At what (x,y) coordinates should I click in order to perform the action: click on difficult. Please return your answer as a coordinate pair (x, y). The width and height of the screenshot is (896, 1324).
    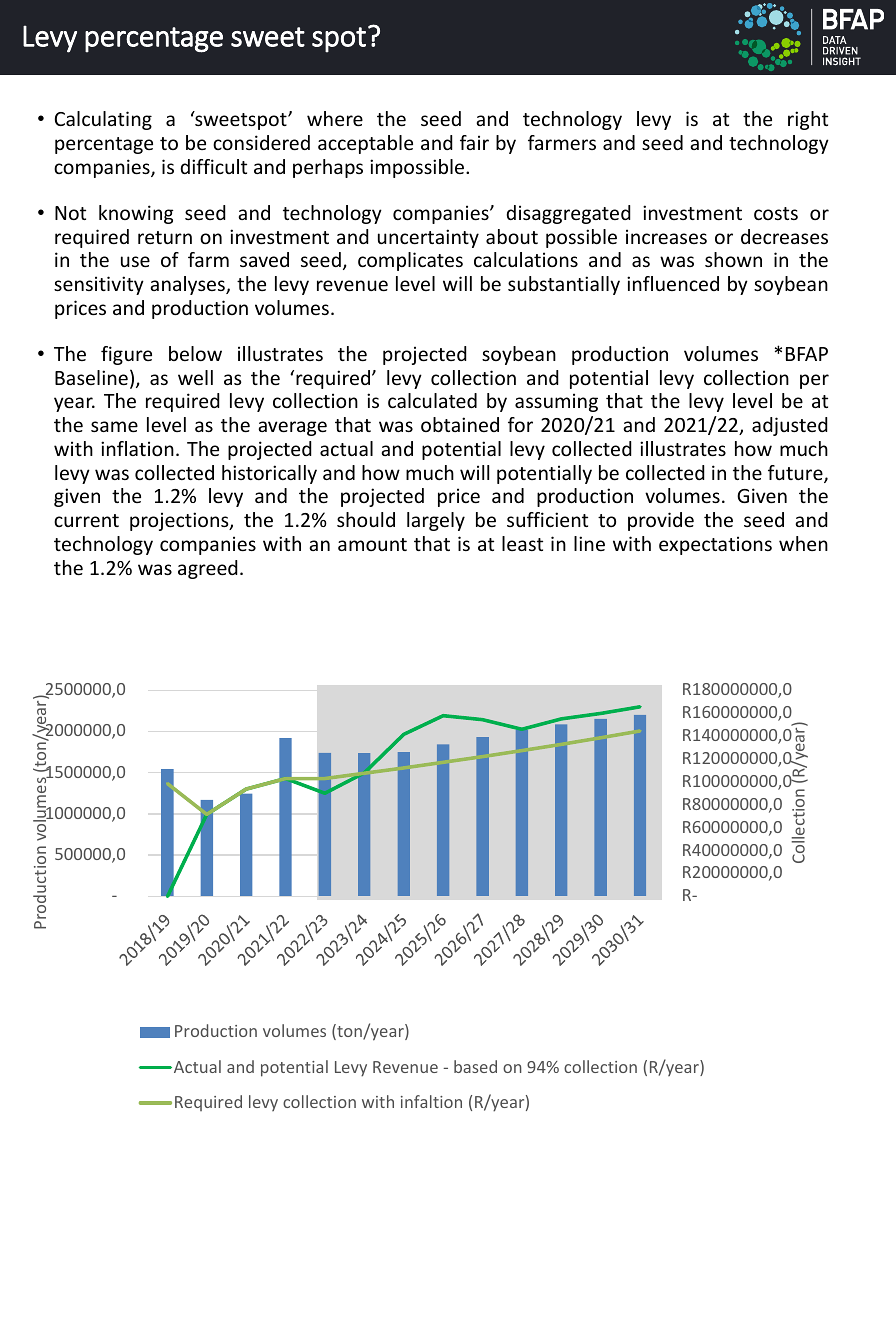
    Looking at the image, I should click on (213, 166).
